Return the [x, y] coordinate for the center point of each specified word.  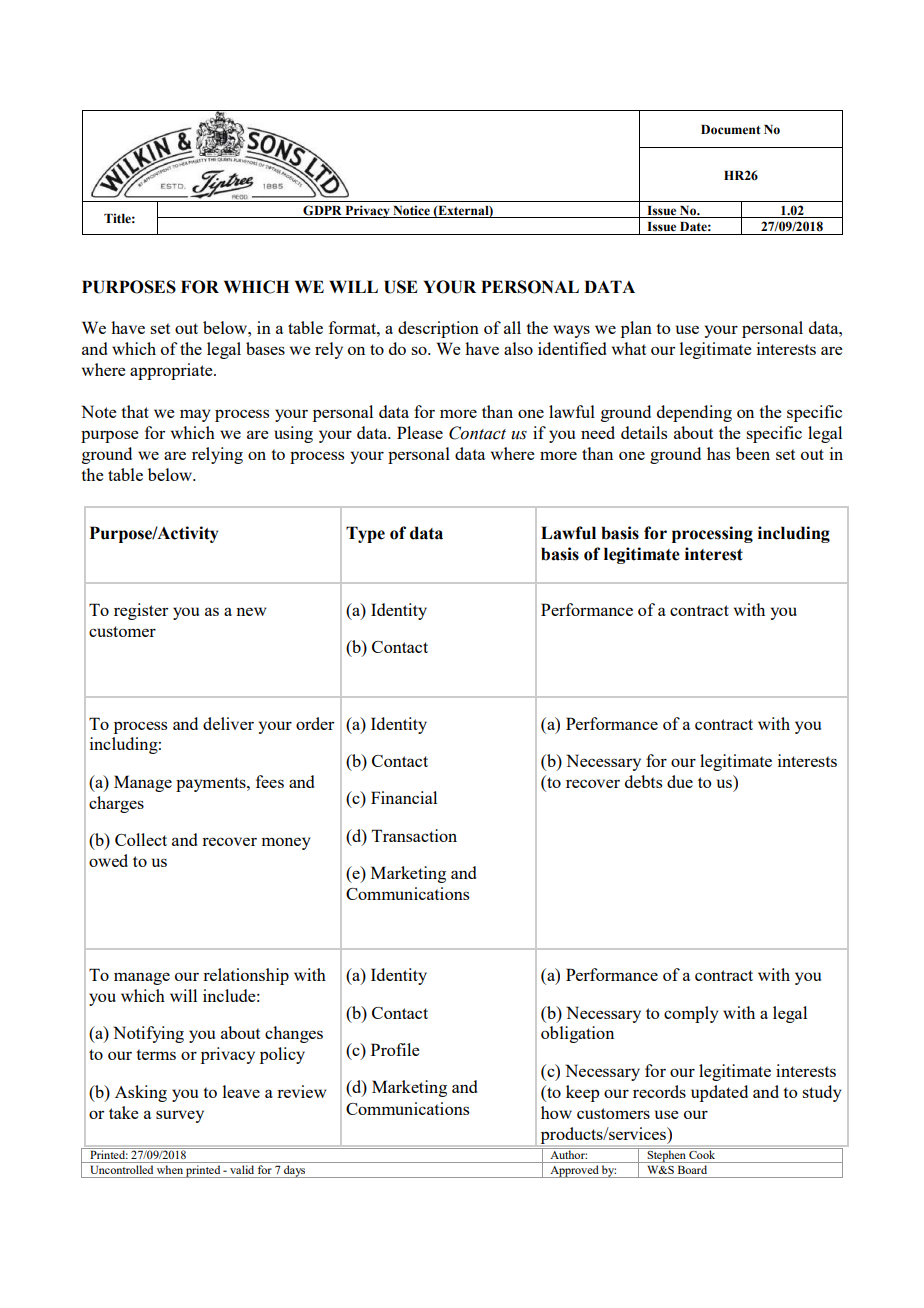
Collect [141, 839]
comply [691, 1014]
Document [731, 130]
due [680, 781]
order [315, 723]
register [141, 611]
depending [694, 413]
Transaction [414, 835]
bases [265, 348]
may [195, 415]
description [438, 329]
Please [420, 432]
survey [180, 1116]
